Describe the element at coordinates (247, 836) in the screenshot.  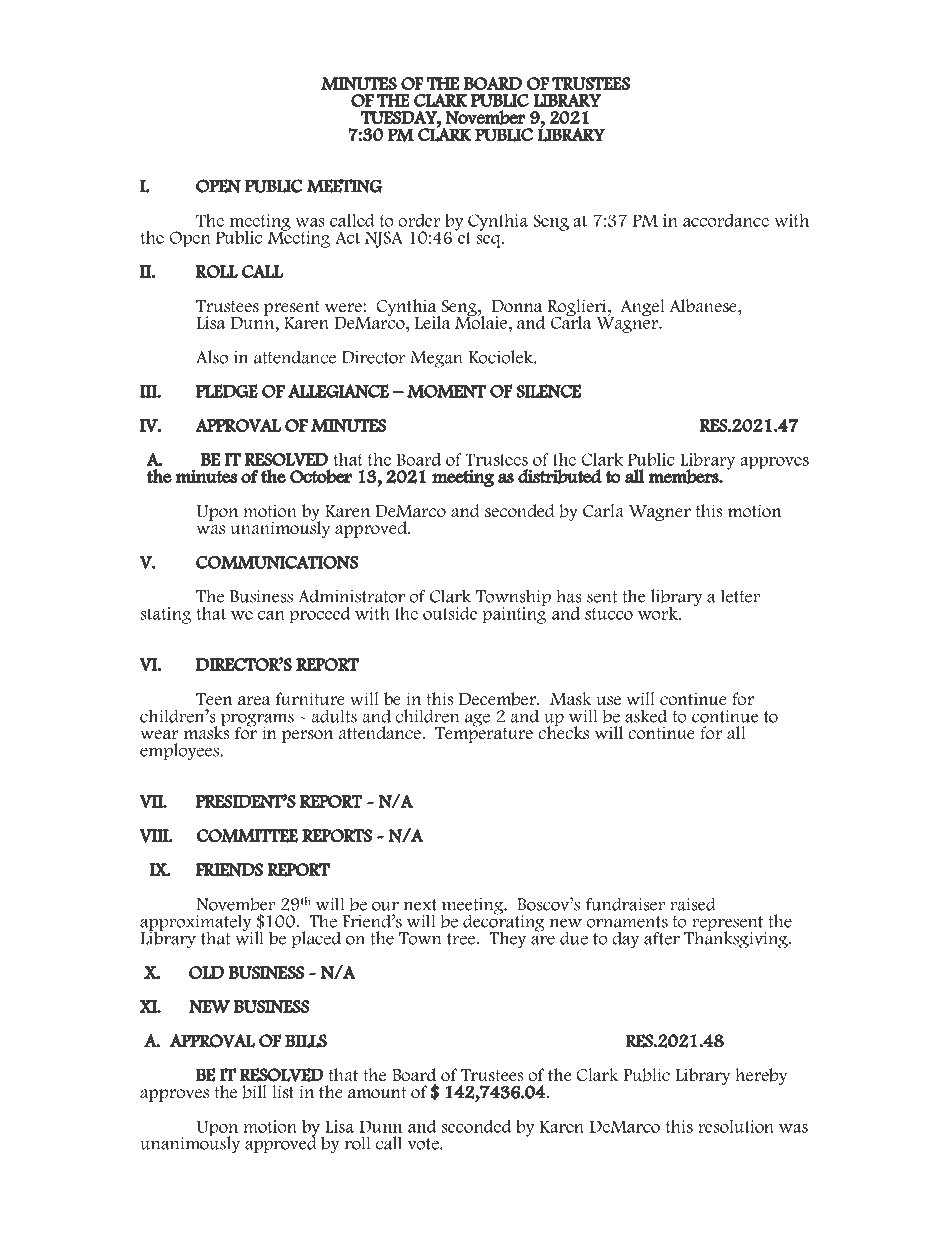
I see `COMMITTEE` at that location.
